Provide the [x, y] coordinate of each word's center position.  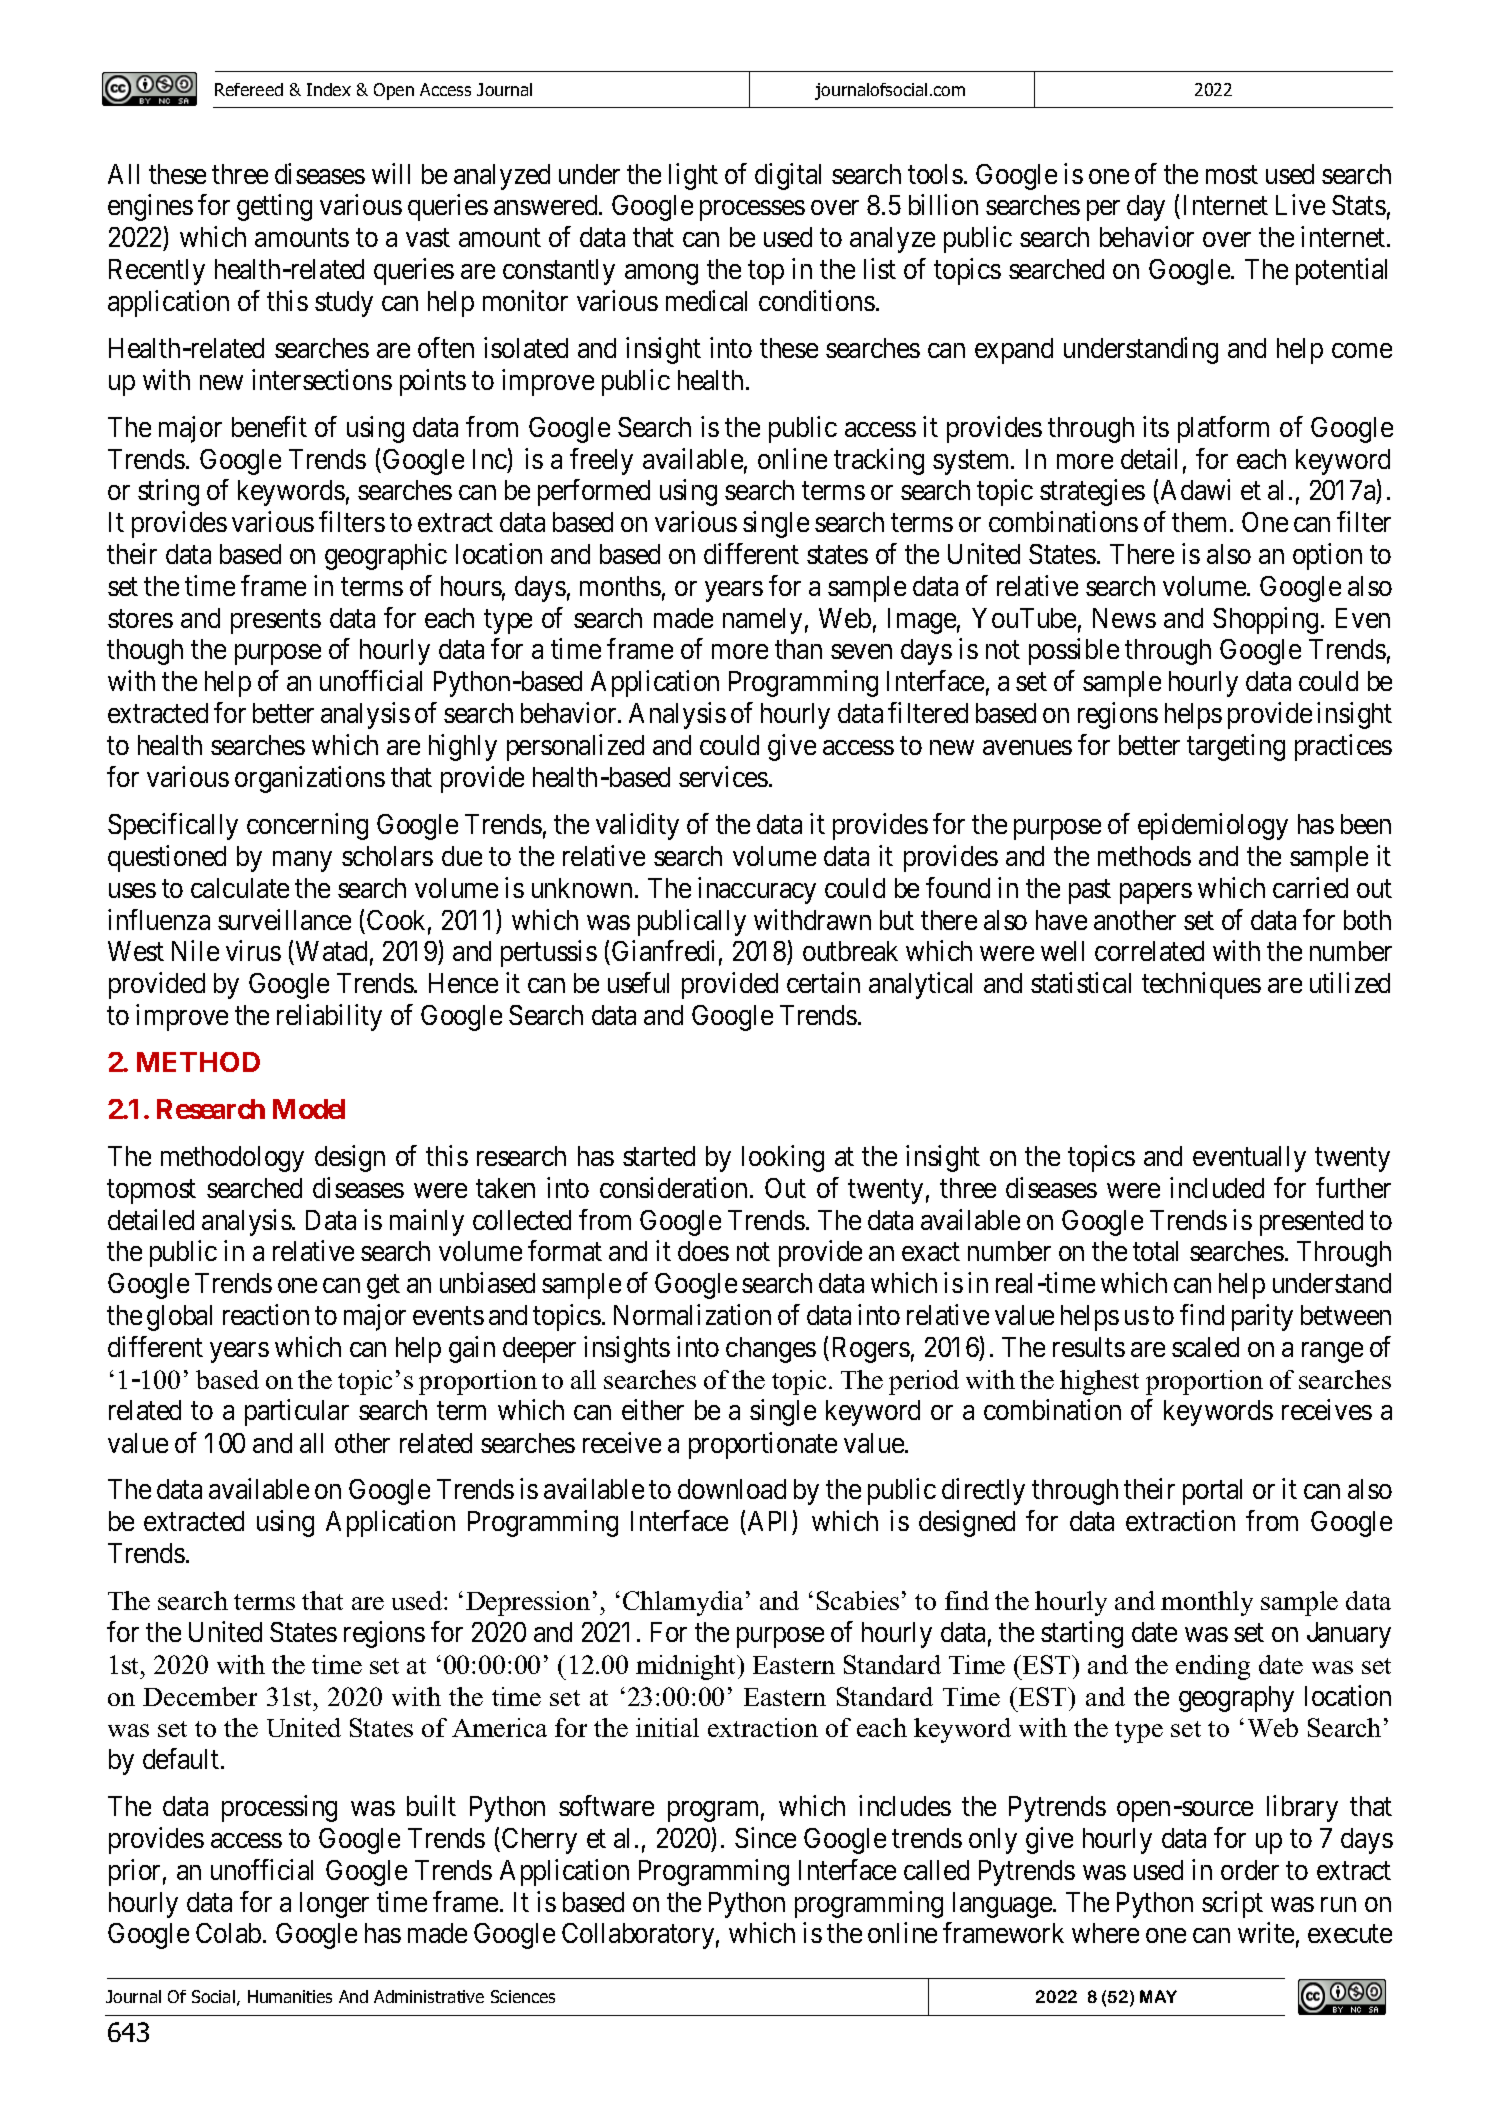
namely [762, 621]
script [1232, 1904]
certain [823, 982]
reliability [329, 1017]
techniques [1201, 985]
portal [1212, 1492]
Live [1300, 205]
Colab [228, 1933]
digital [788, 176]
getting [274, 208]
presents [276, 622]
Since [765, 1837]
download [732, 1489]
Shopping [1265, 620]
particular [297, 1412]
